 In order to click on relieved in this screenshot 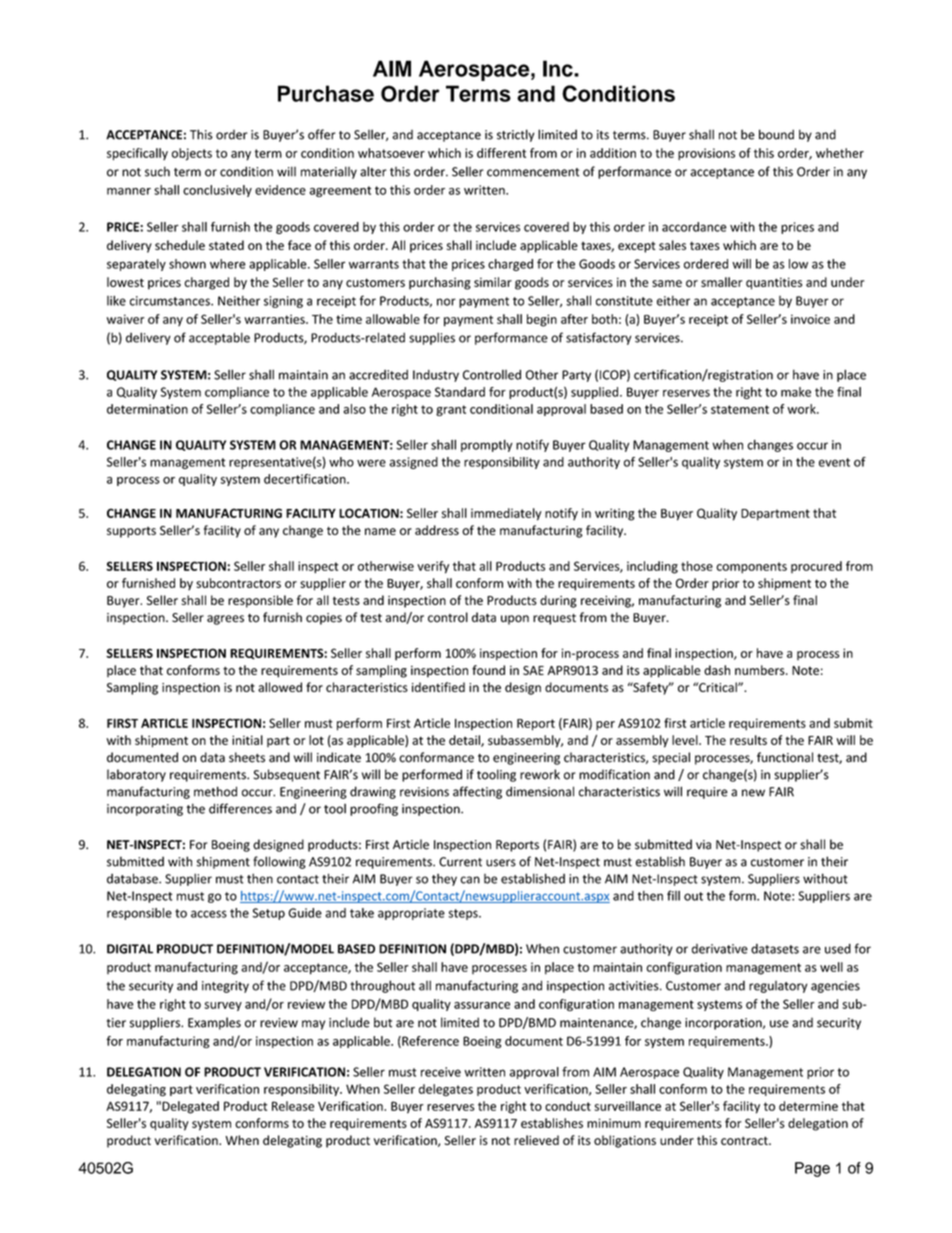, I will do `click(536, 1140)`.
